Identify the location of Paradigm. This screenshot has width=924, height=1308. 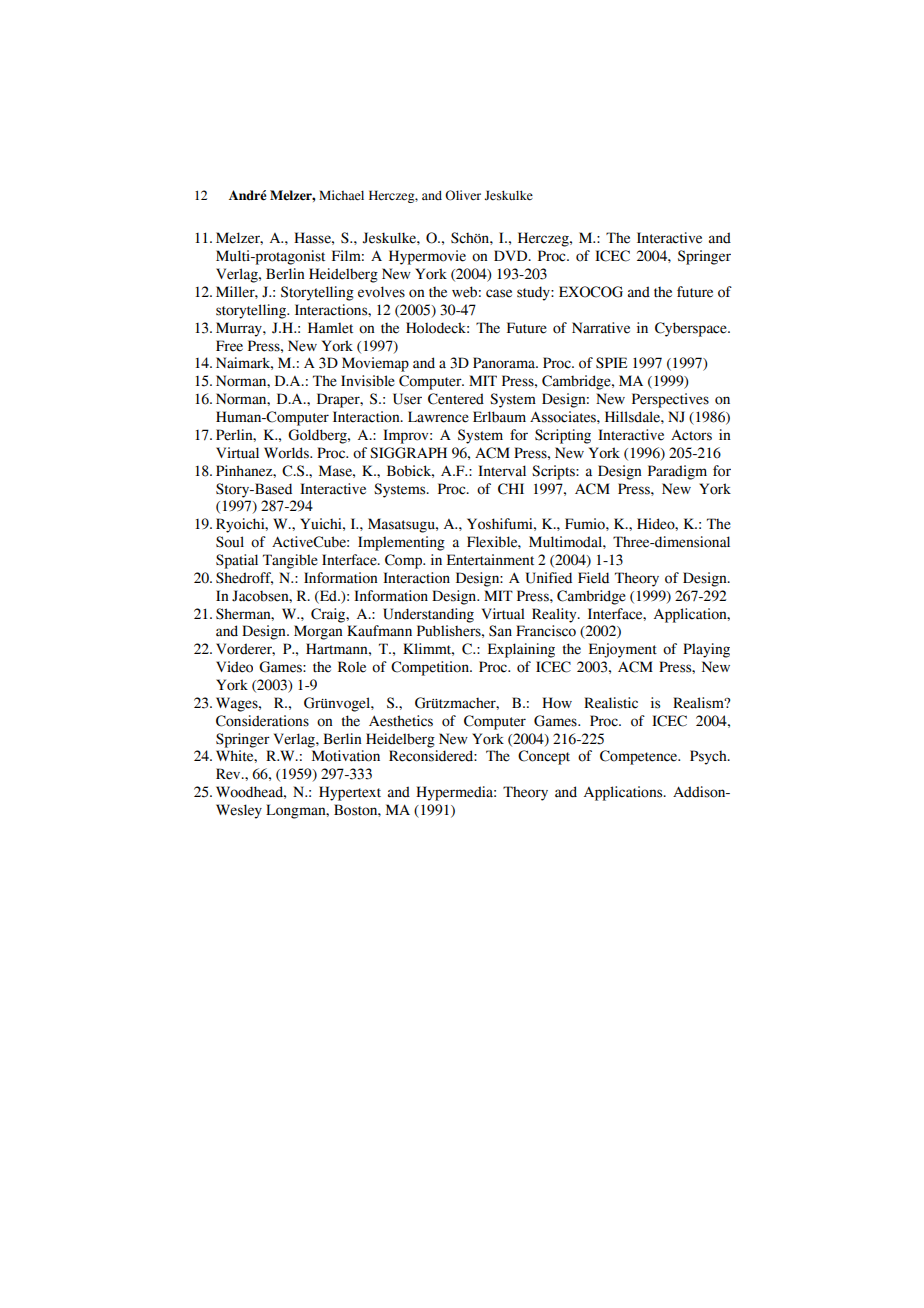
(677, 472).
